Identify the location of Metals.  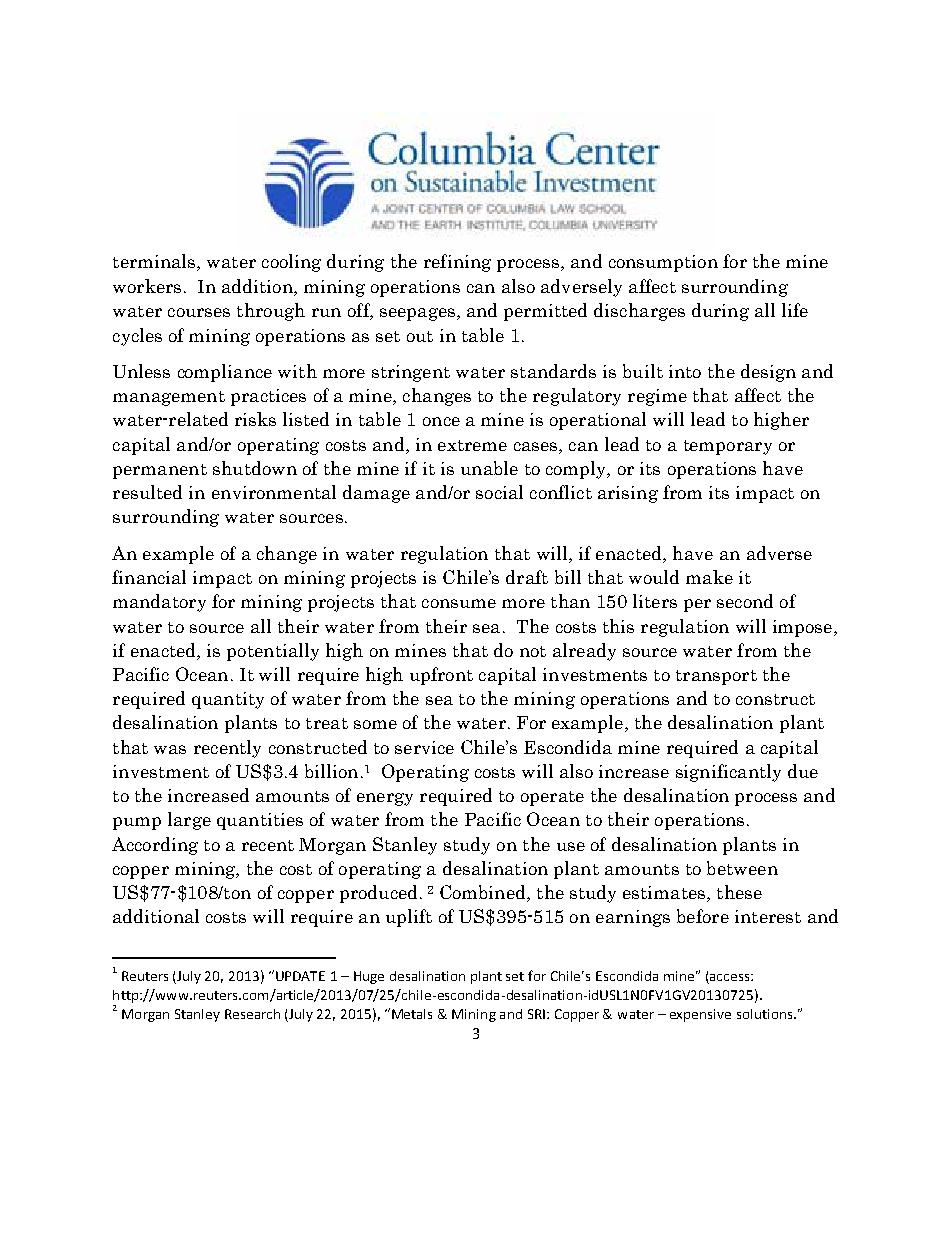
(412, 1014).
